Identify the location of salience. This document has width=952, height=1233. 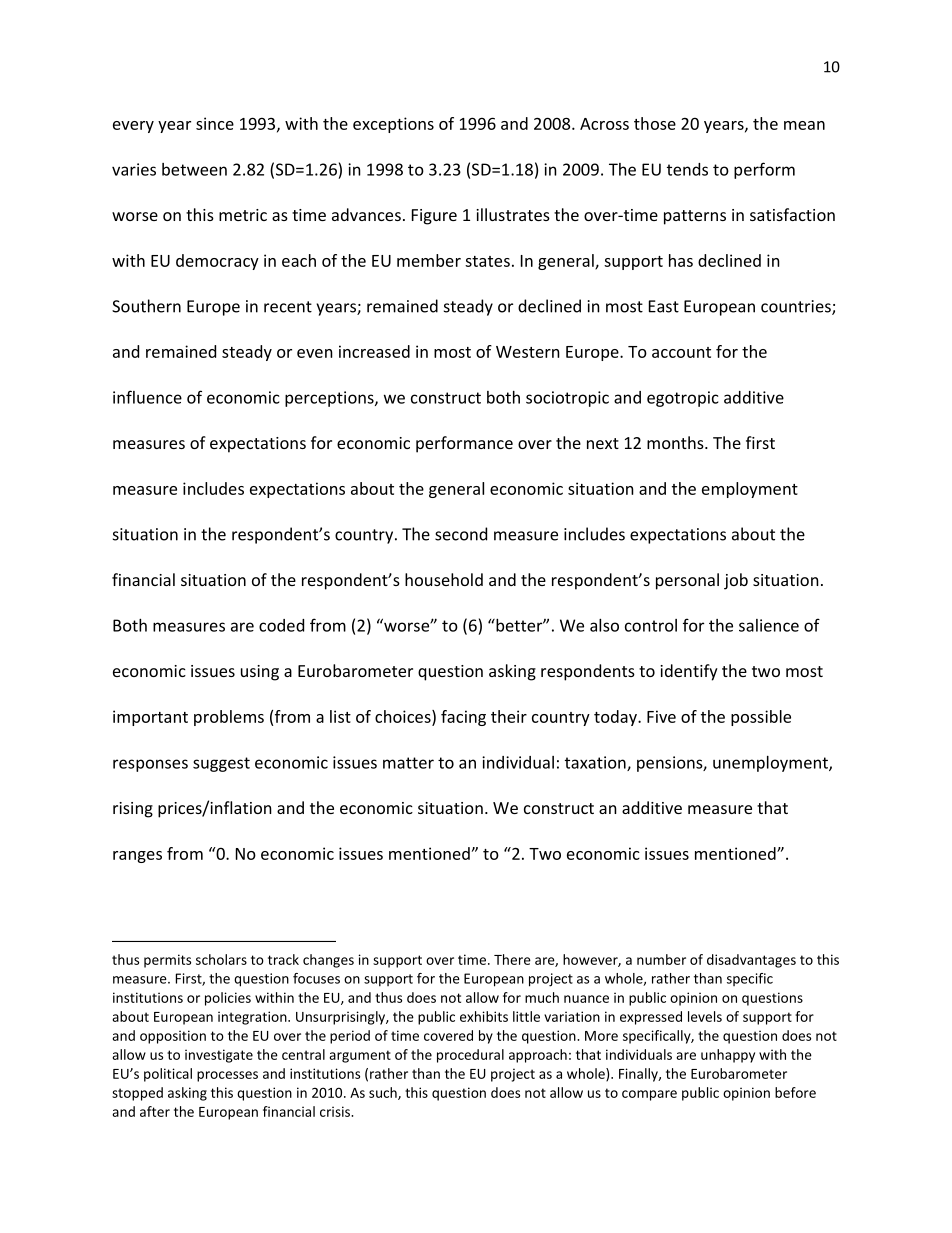
(769, 625).
